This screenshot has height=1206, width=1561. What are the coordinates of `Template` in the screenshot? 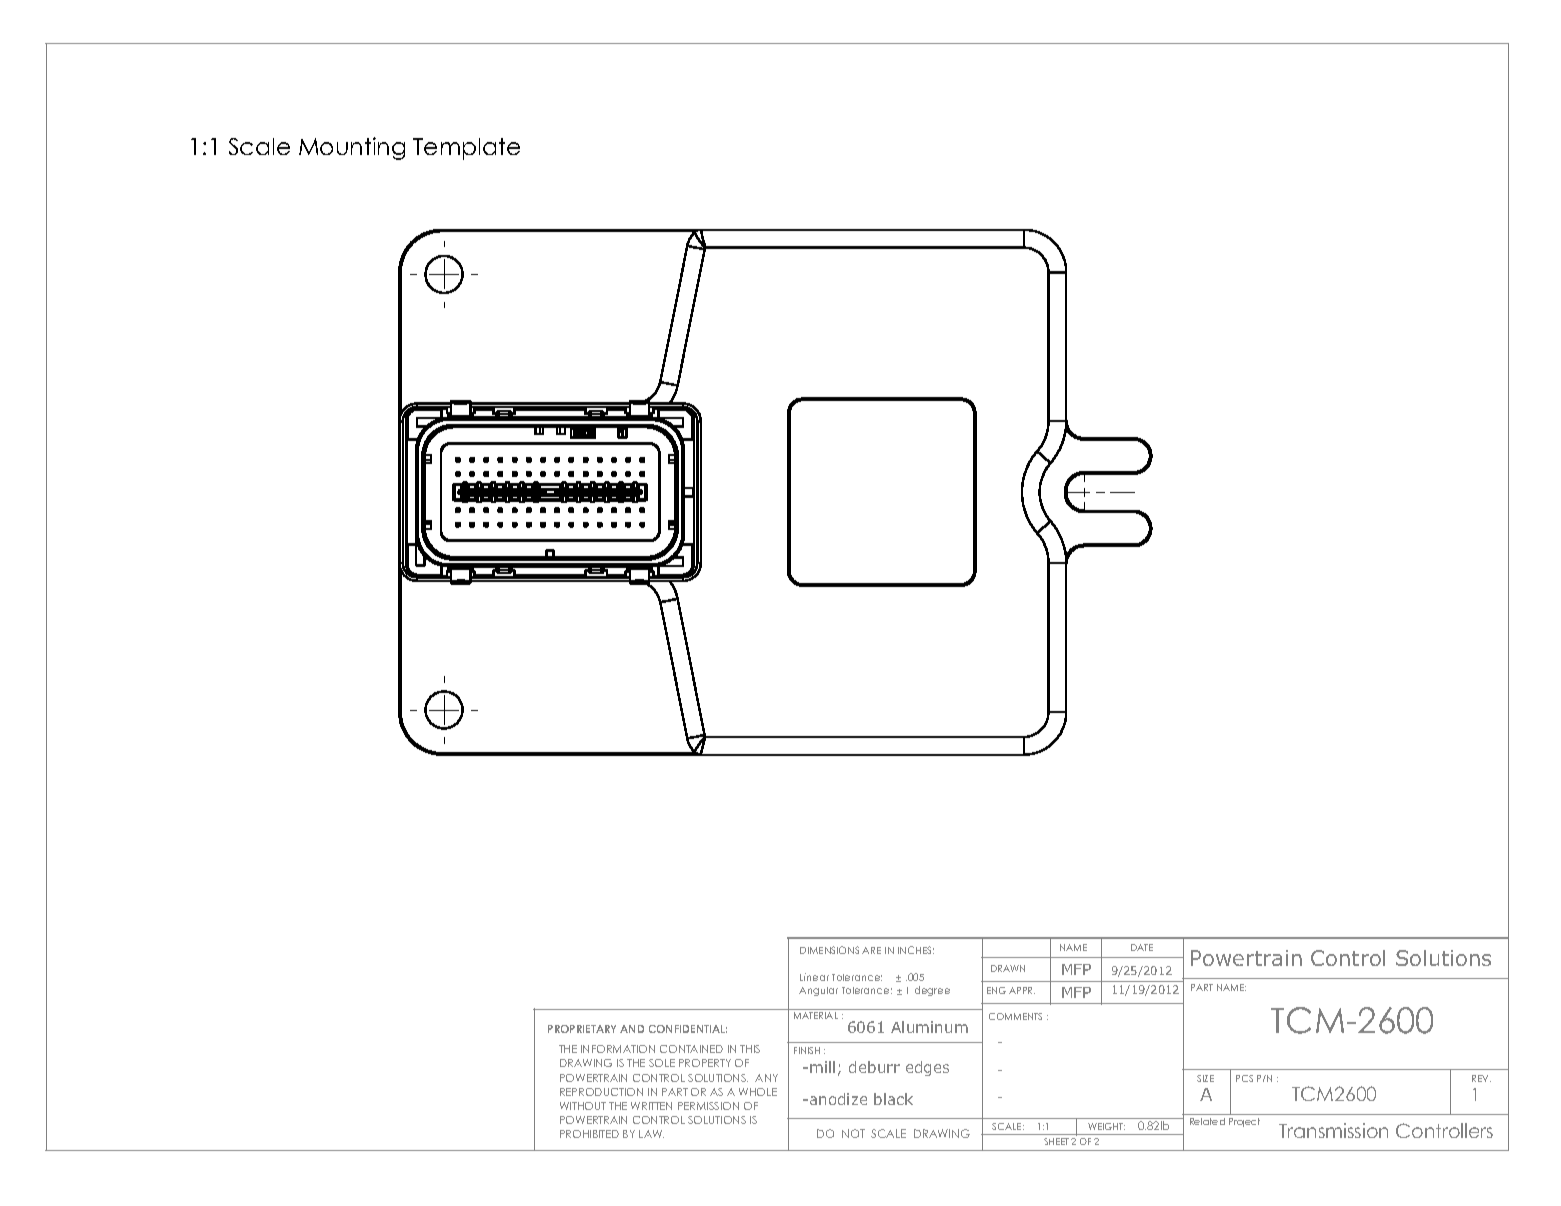 It's located at (466, 149).
